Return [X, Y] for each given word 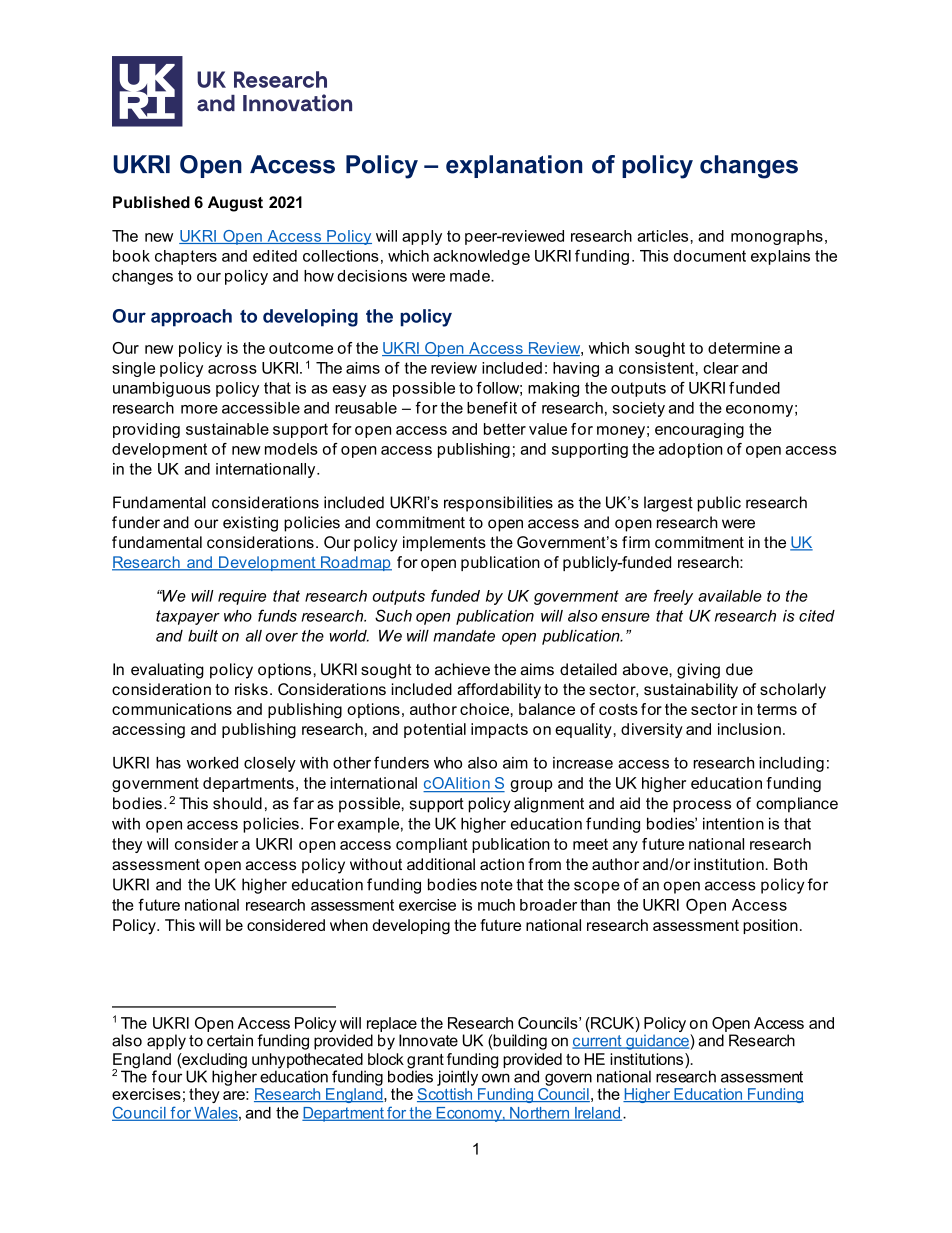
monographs [777, 237]
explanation [514, 166]
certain [230, 1040]
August [235, 204]
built [203, 636]
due [739, 669]
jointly [457, 1078]
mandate [464, 636]
